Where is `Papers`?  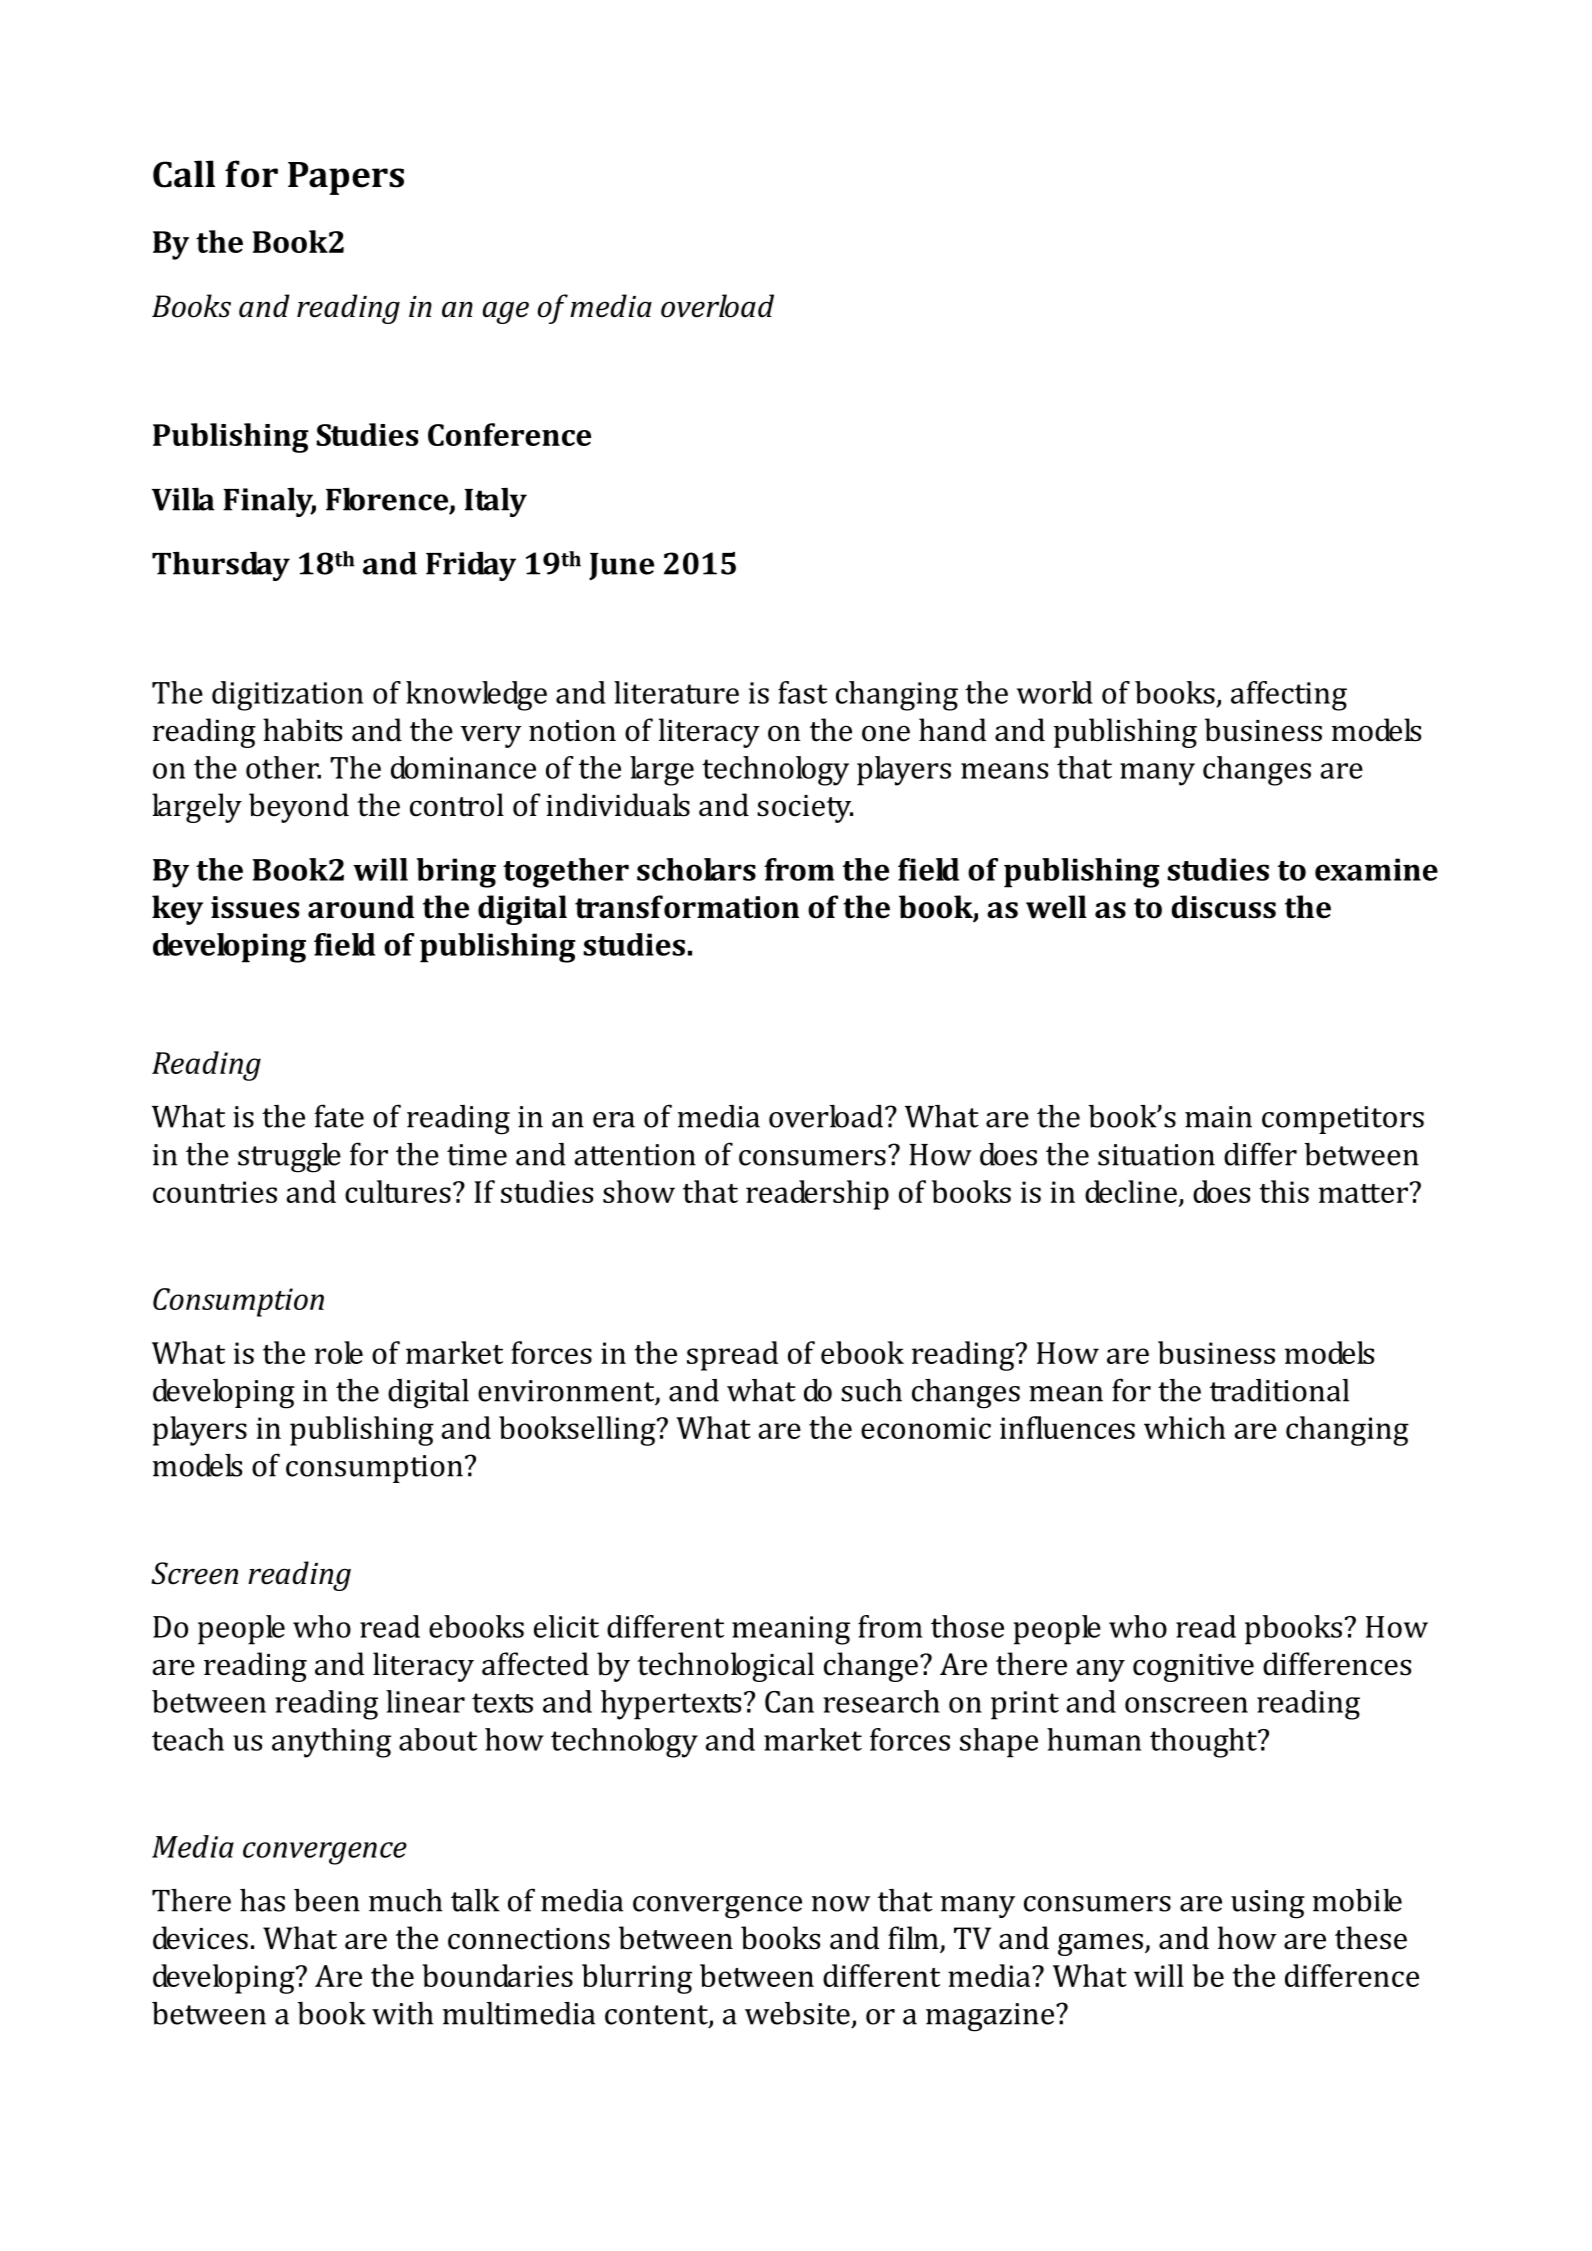
Papers is located at coordinates (346, 178).
